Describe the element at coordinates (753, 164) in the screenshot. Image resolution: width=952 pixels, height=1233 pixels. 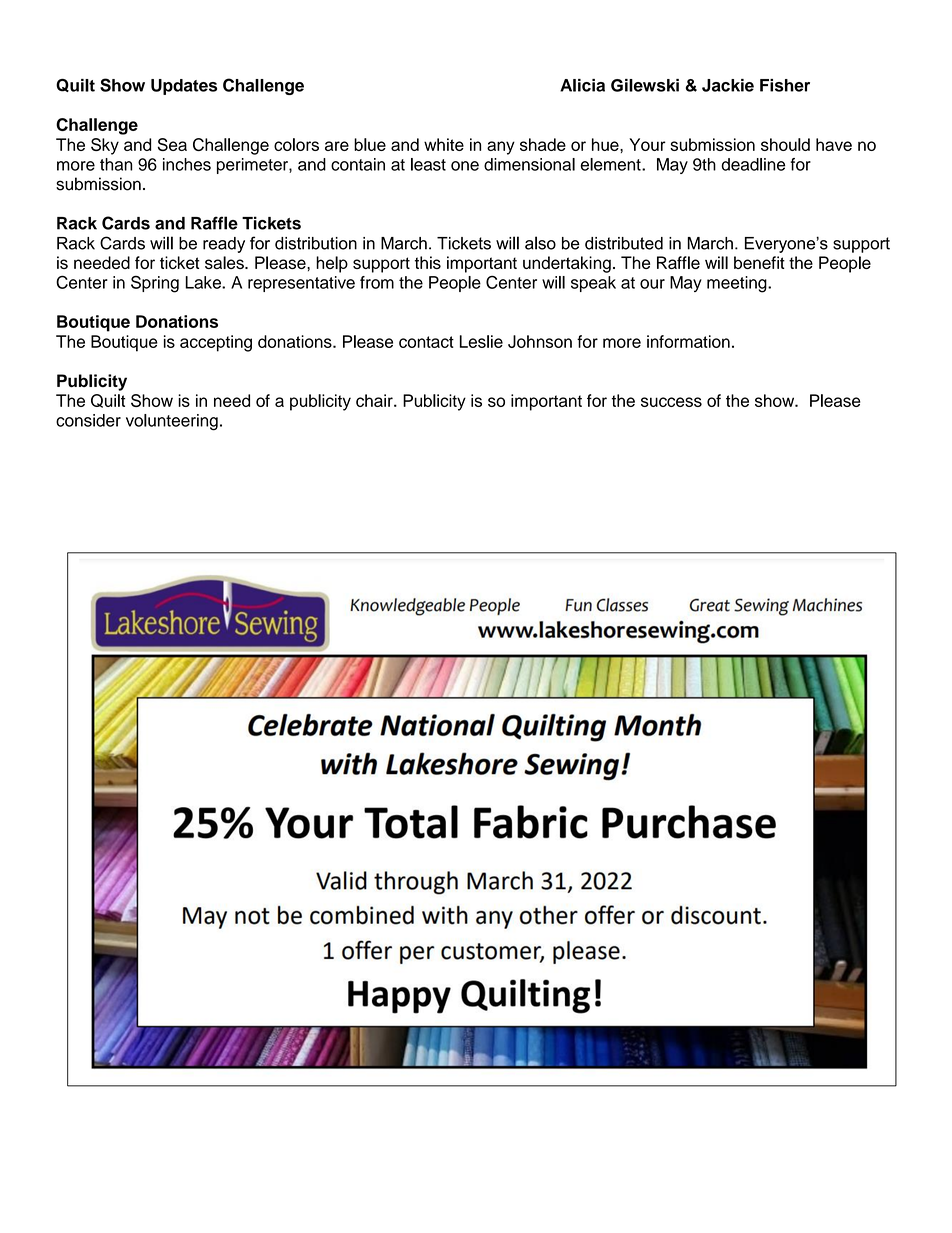
I see `deadline` at that location.
